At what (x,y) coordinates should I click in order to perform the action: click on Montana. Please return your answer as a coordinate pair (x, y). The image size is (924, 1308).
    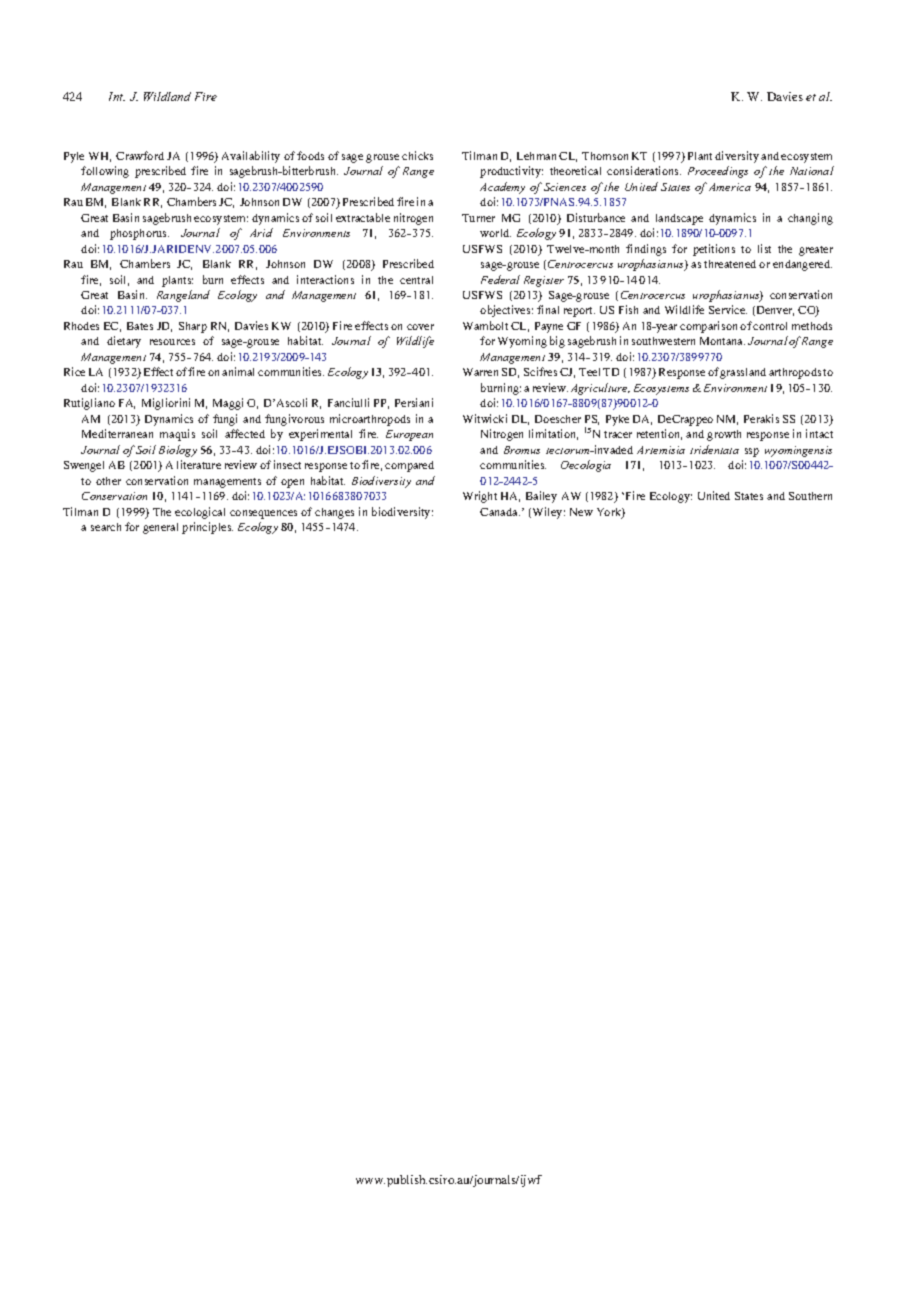
    Looking at the image, I should click on (722, 341).
